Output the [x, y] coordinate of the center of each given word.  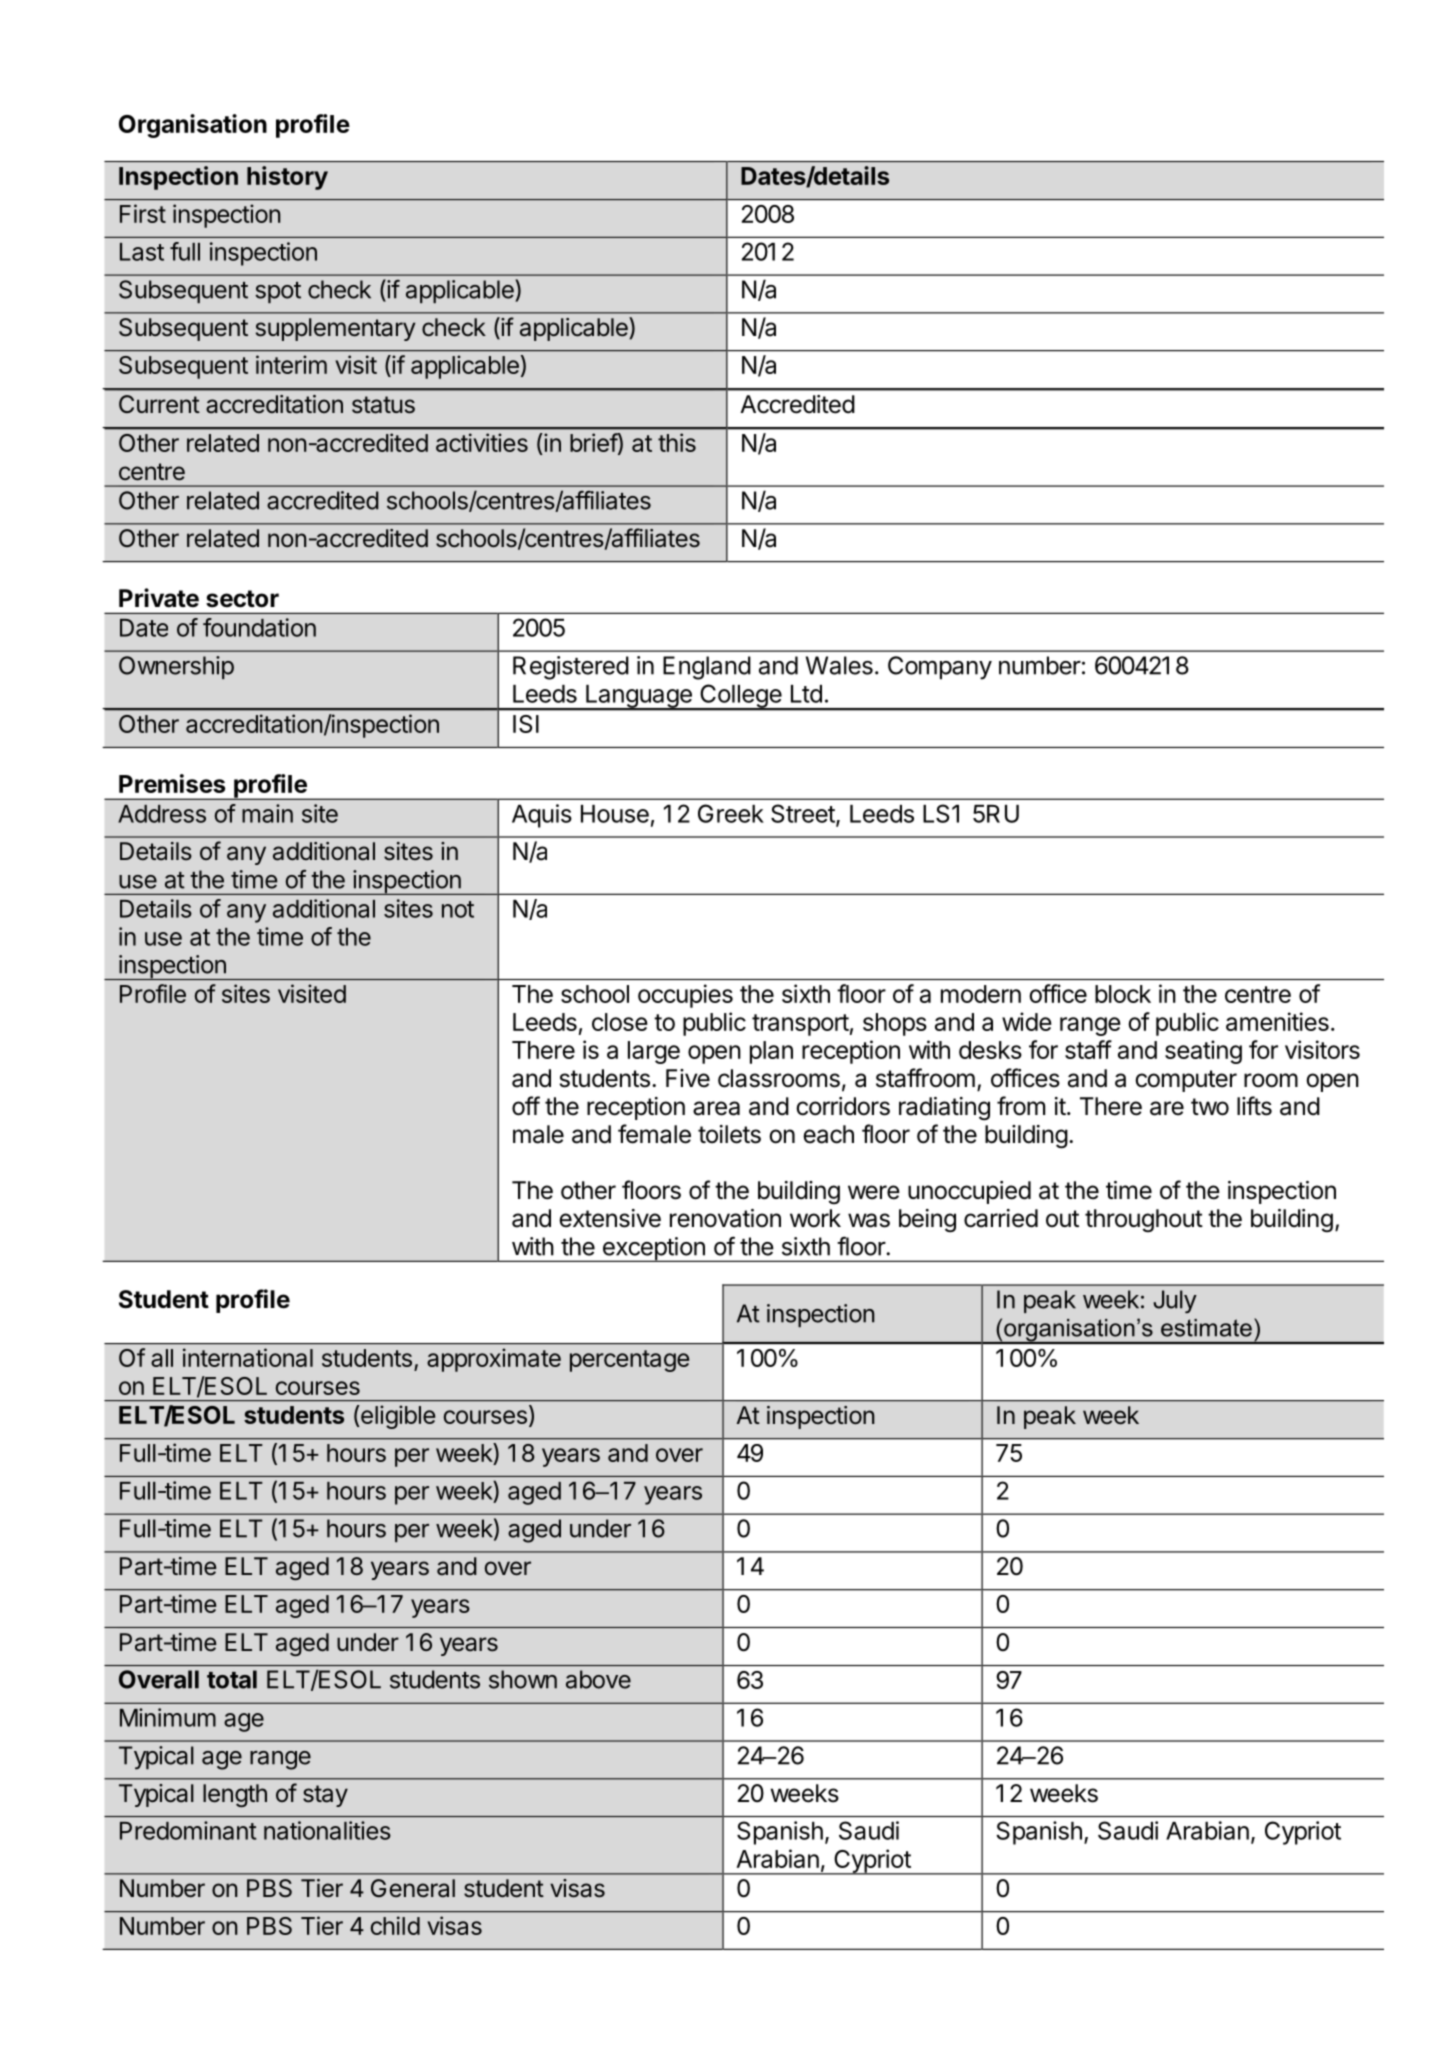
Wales [839, 665]
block [1123, 994]
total [232, 1679]
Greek [731, 813]
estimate [1206, 1328]
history [287, 178]
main [267, 813]
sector [242, 599]
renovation [725, 1218]
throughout [1144, 1220]
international [248, 1357]
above [598, 1679]
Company [940, 668]
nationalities [327, 1830]
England [707, 668]
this [677, 442]
